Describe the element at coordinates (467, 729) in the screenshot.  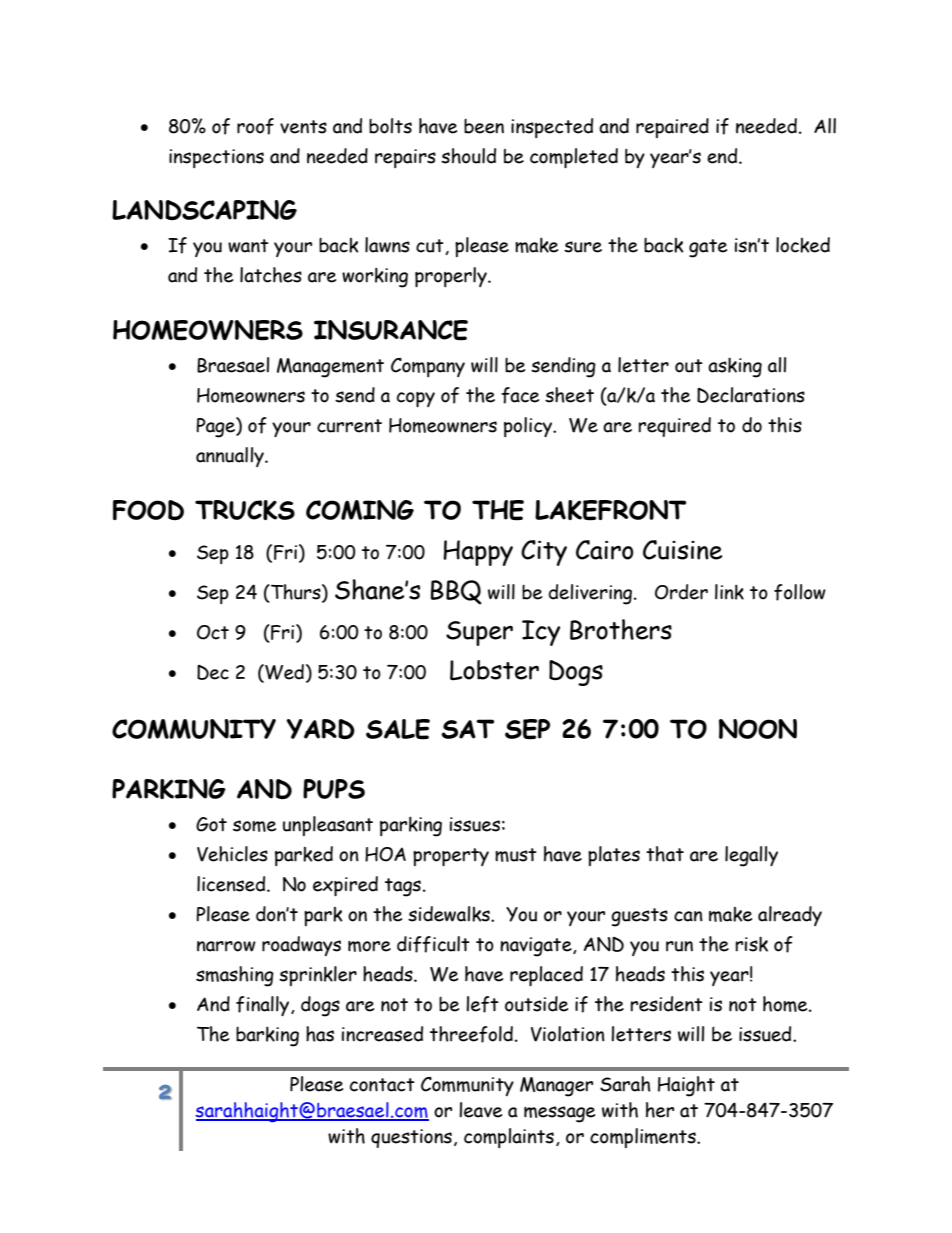
I see `SAT` at that location.
